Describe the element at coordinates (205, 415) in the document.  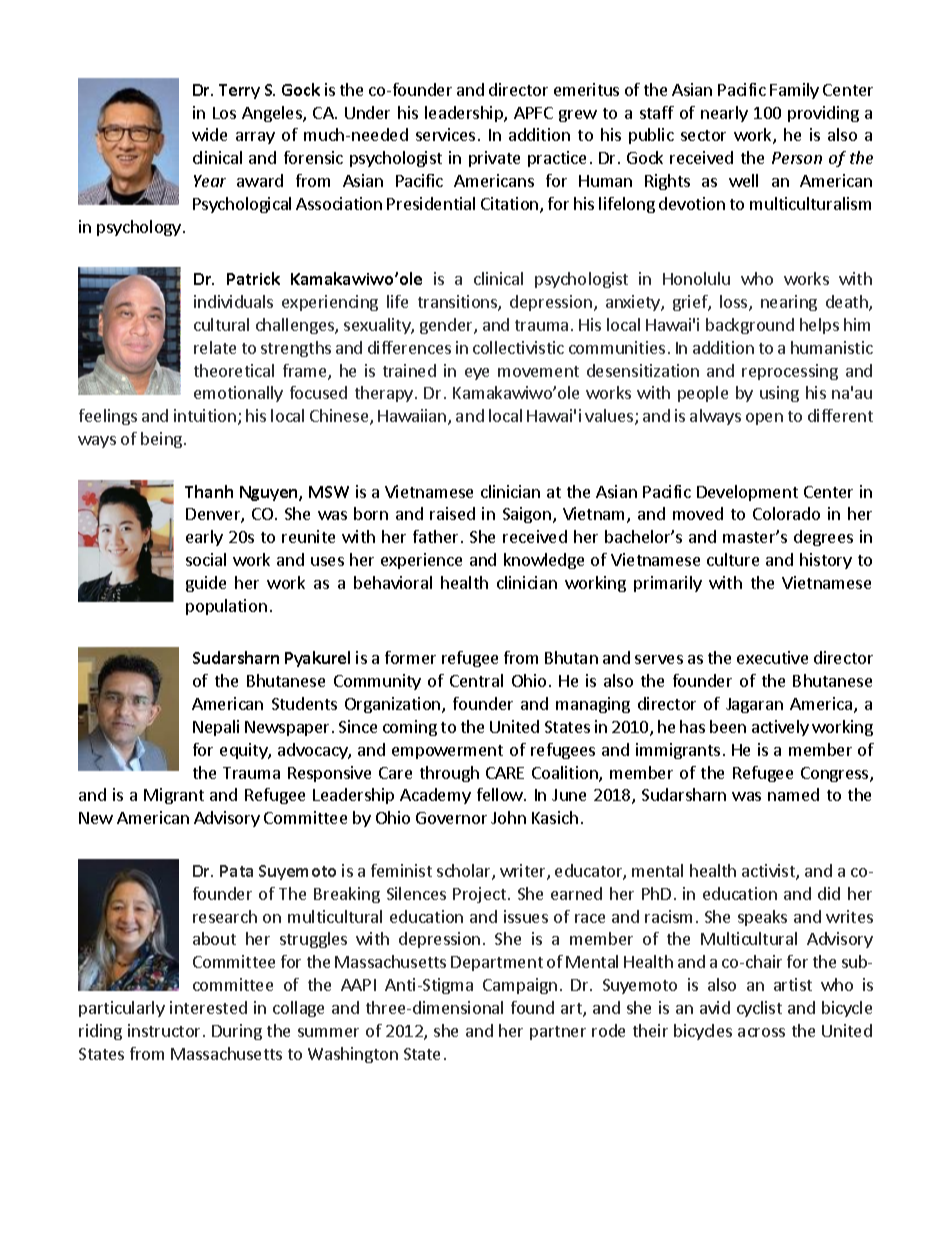
I see `intuition` at that location.
